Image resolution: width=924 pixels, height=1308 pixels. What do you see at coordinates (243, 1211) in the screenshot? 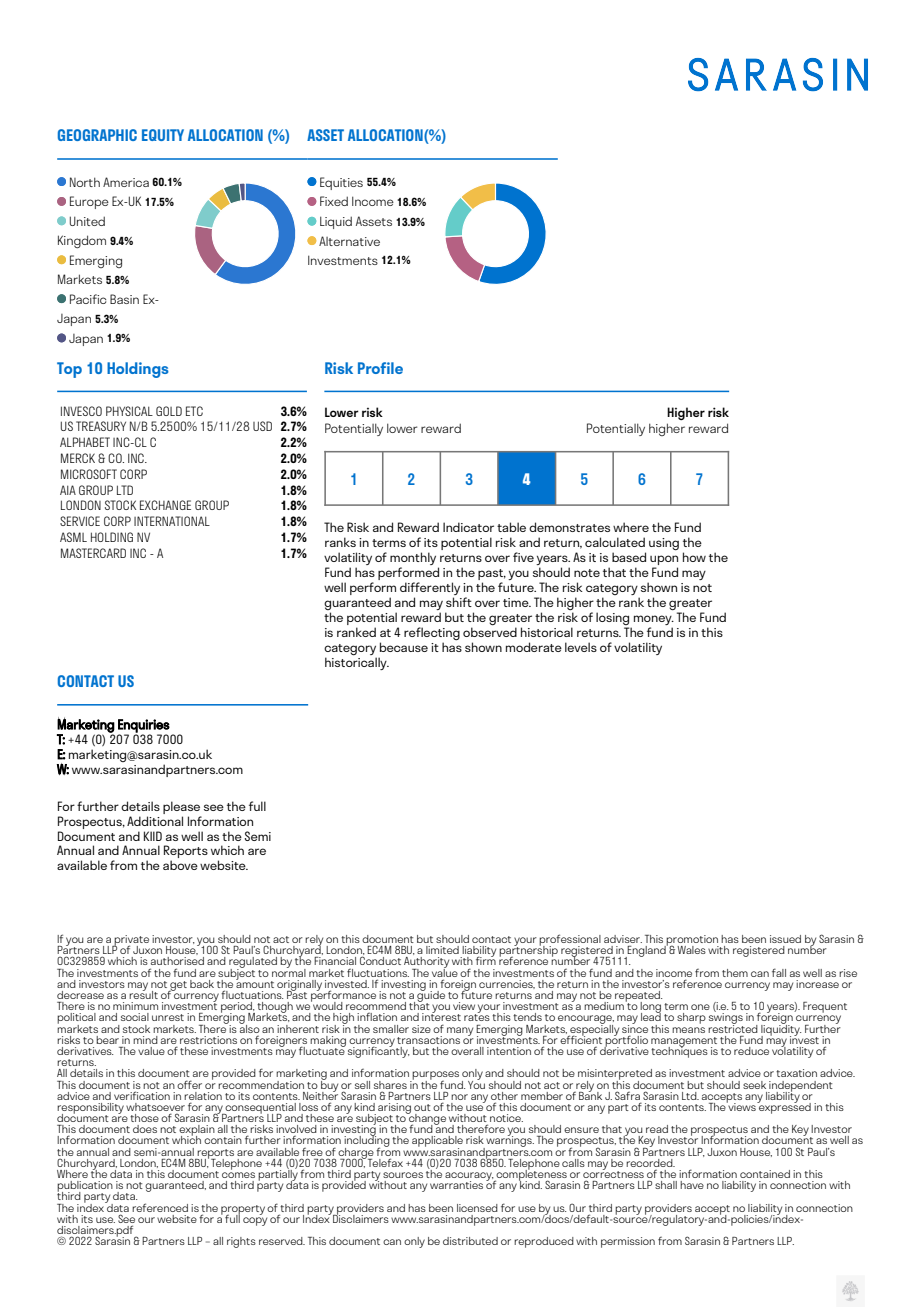
I see `property` at bounding box center [243, 1211].
